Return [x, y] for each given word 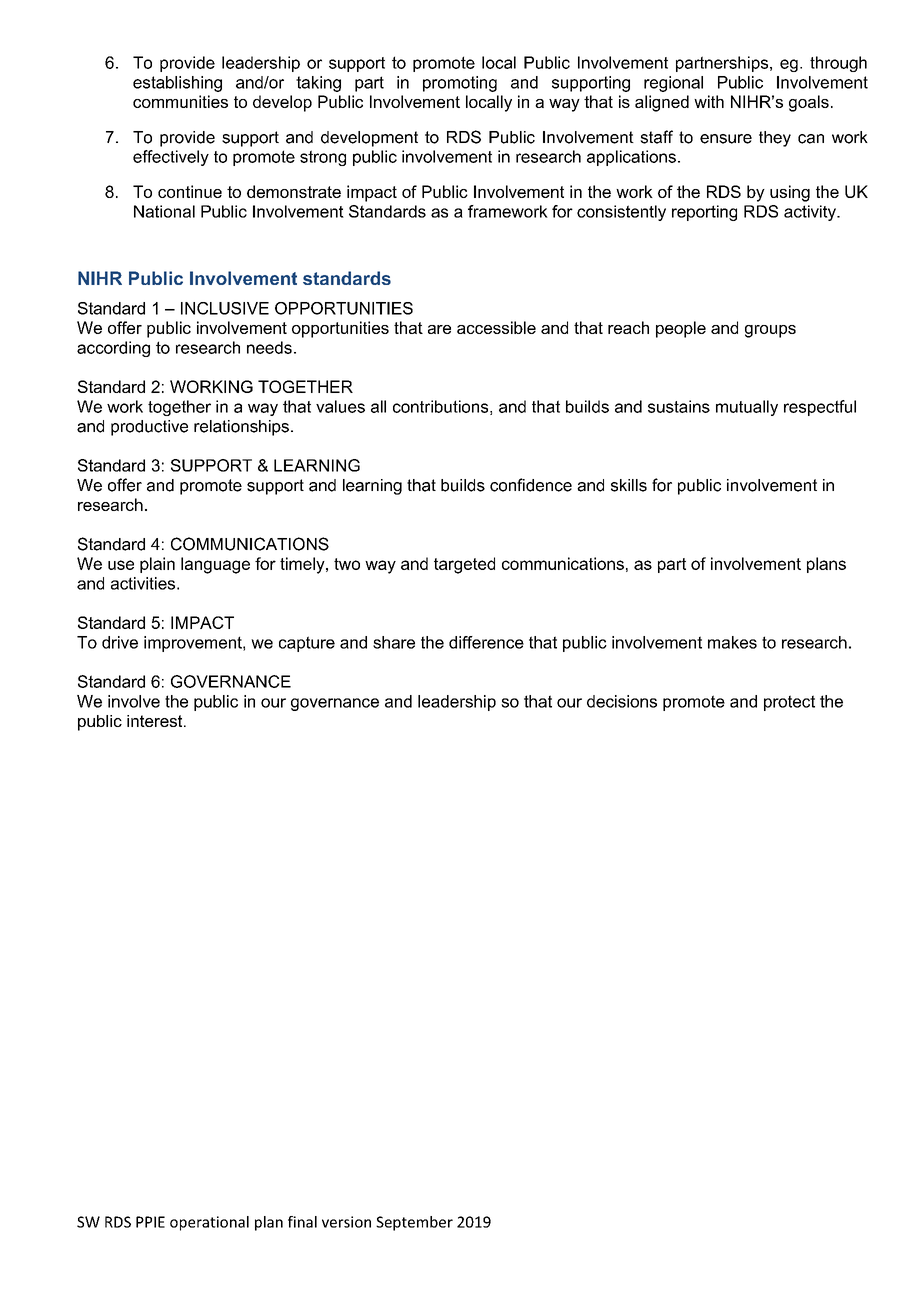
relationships [241, 428]
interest [156, 721]
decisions [622, 701]
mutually [747, 408]
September [414, 1223]
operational [209, 1223]
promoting [460, 84]
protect [789, 703]
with [709, 101]
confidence [531, 485]
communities [180, 101]
